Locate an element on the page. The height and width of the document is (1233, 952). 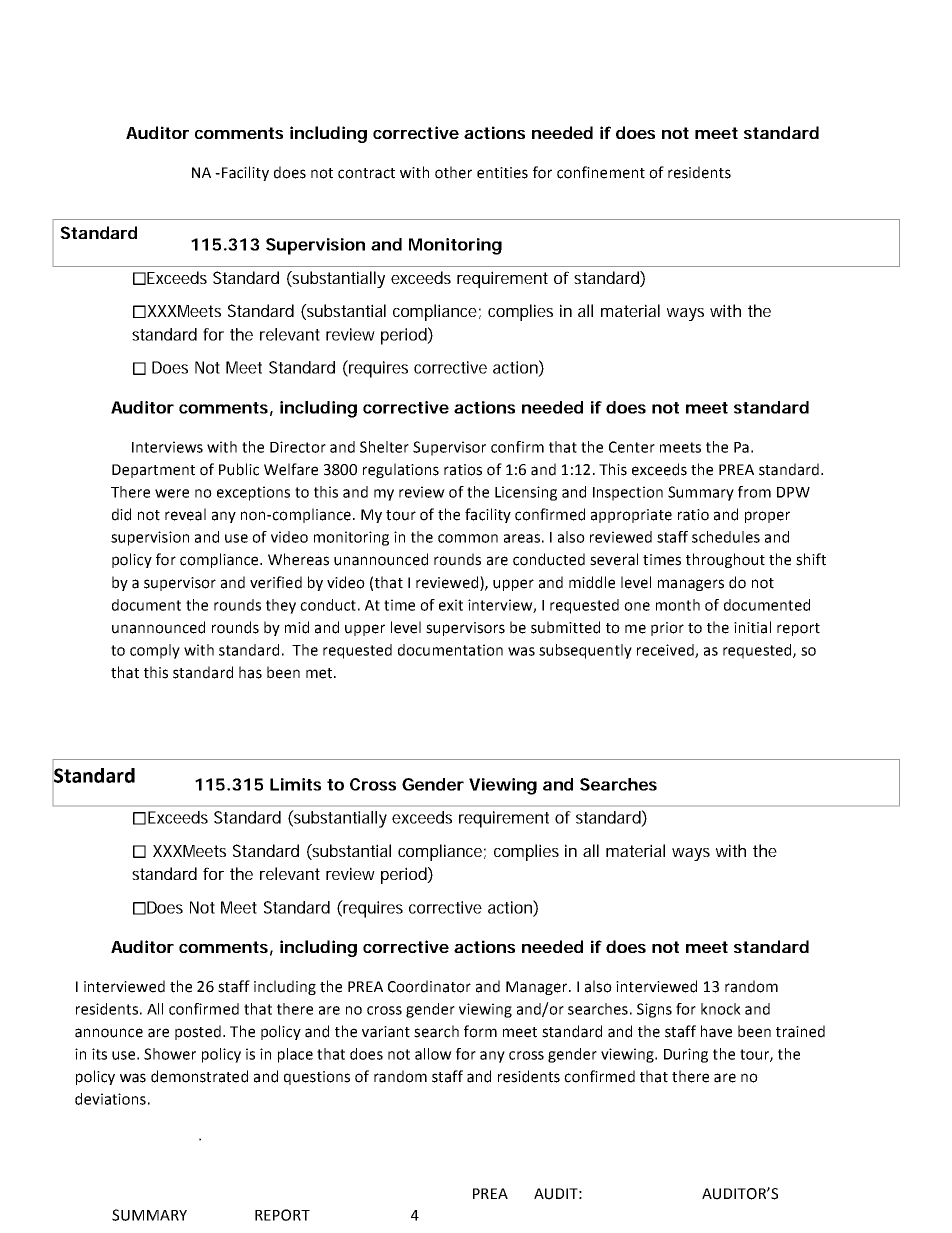
reveal is located at coordinates (185, 514).
